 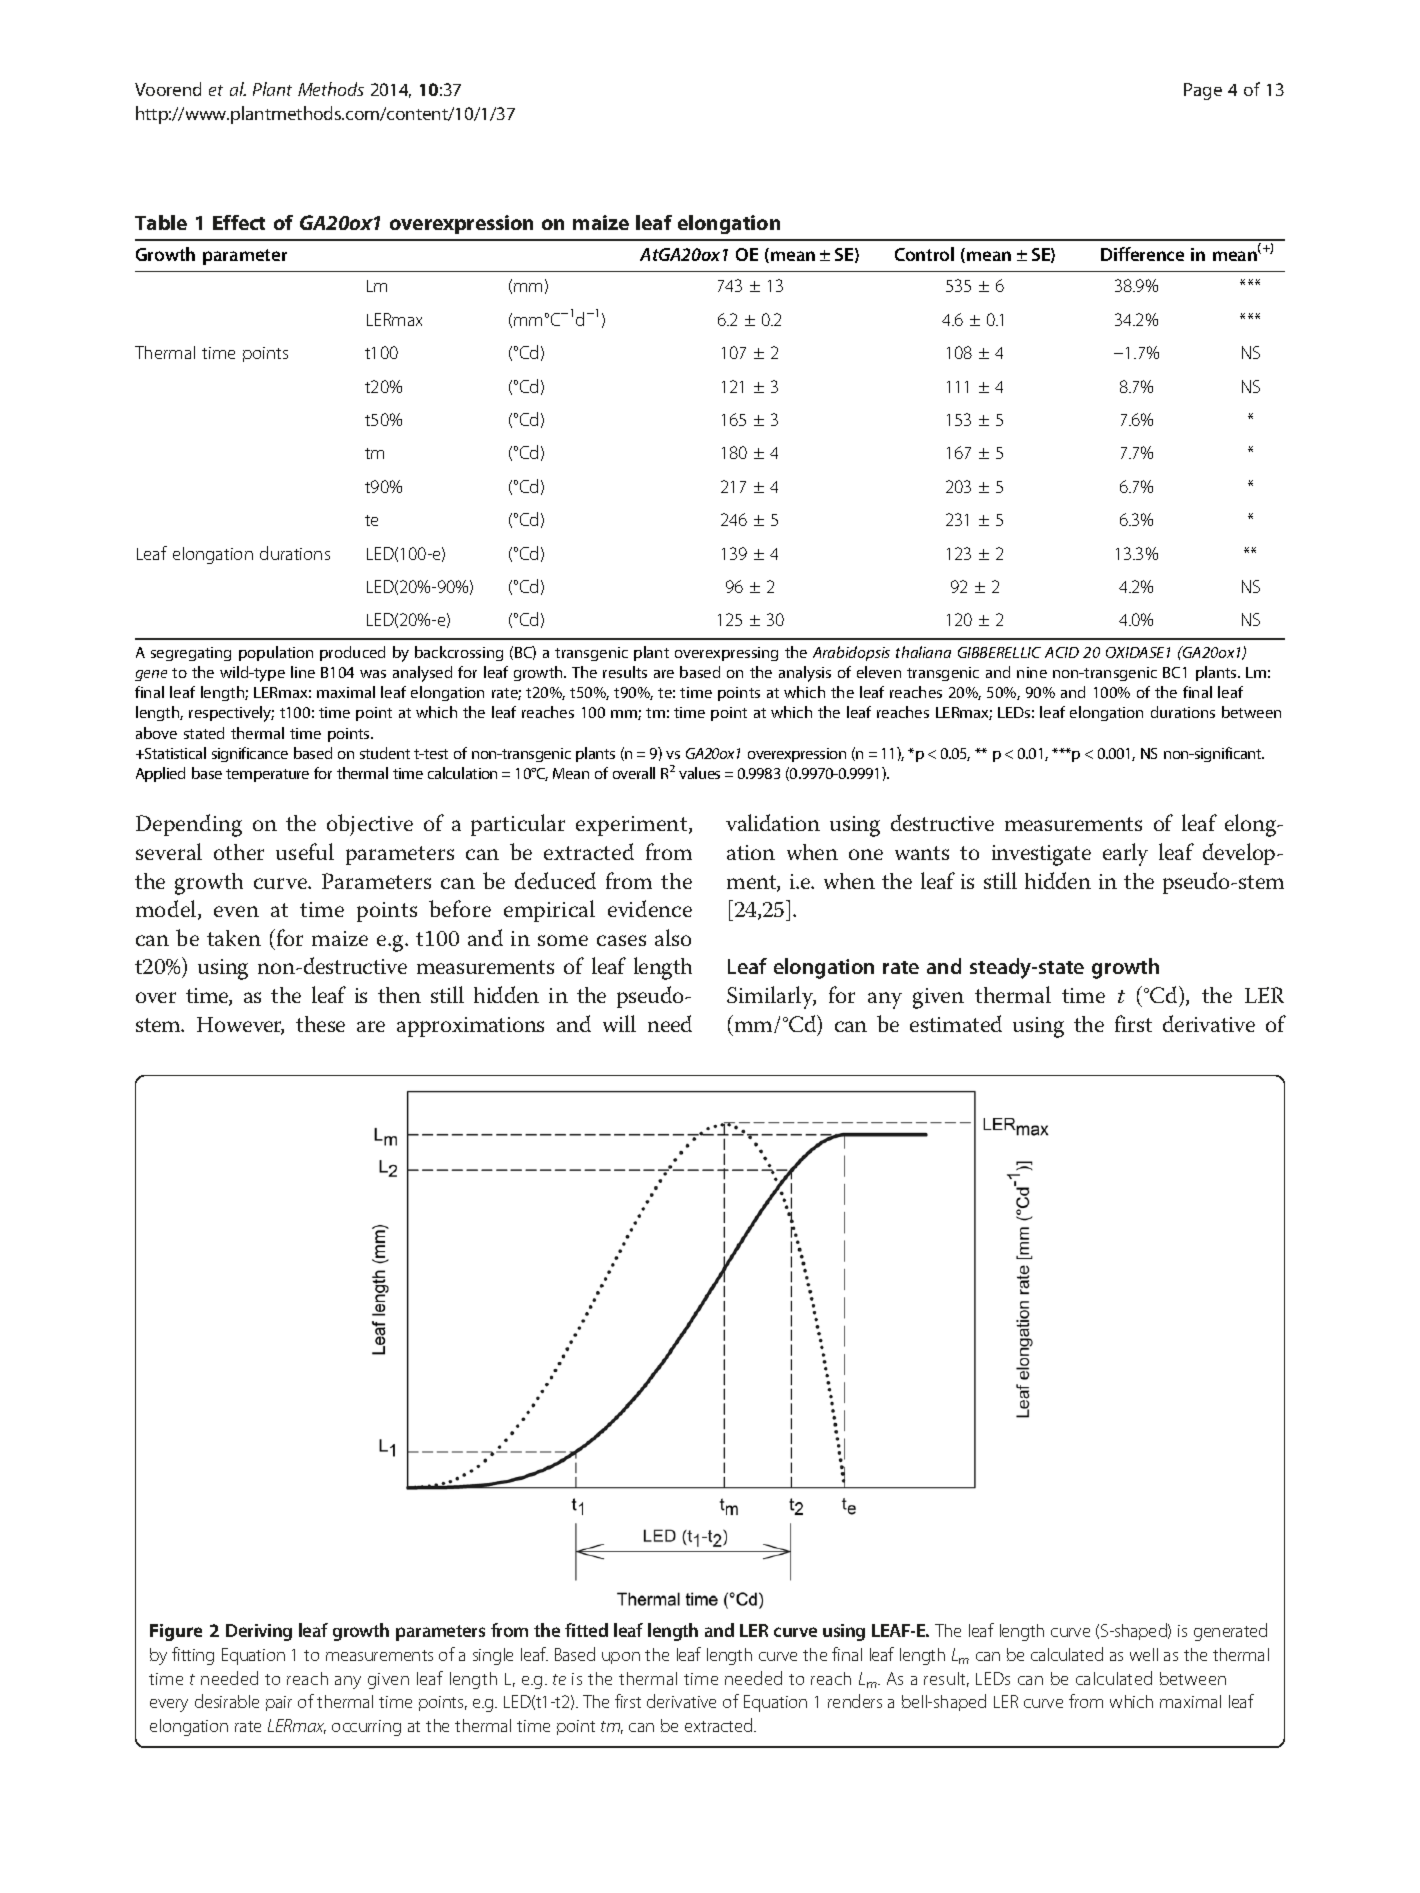 I want to click on Control, so click(x=924, y=254).
